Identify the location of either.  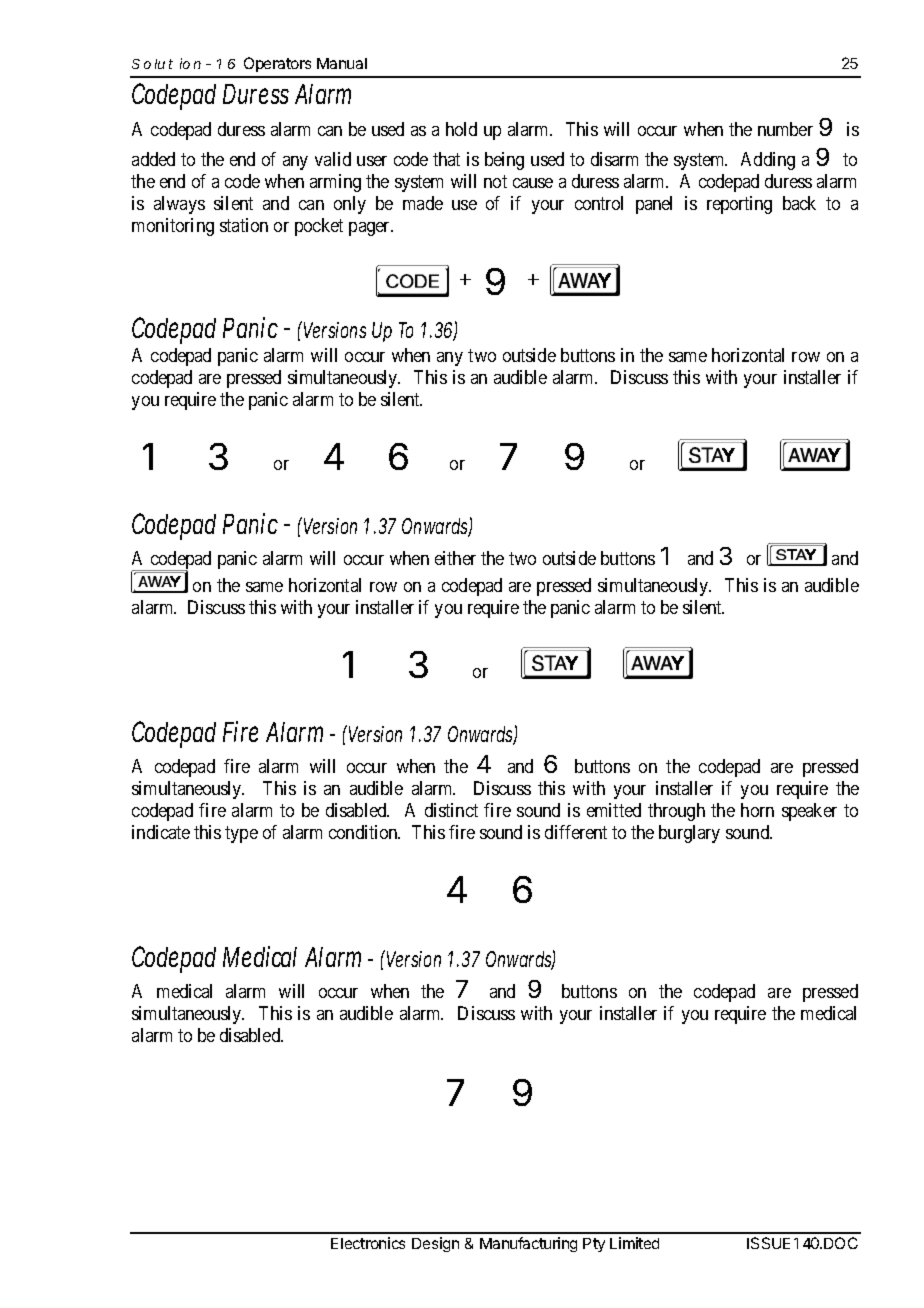
(455, 558).
